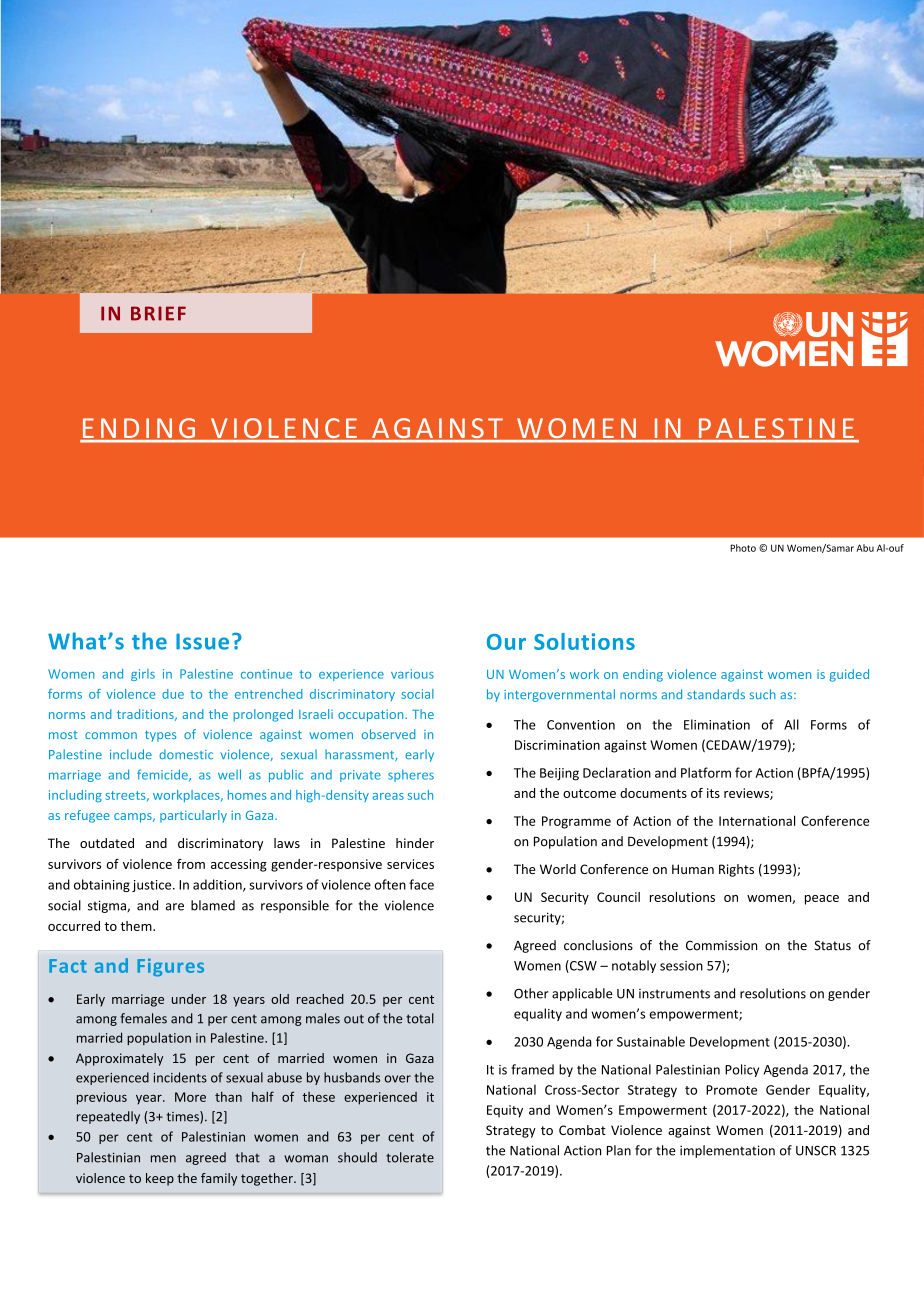  What do you see at coordinates (158, 313) in the image?
I see `BRIEF` at bounding box center [158, 313].
